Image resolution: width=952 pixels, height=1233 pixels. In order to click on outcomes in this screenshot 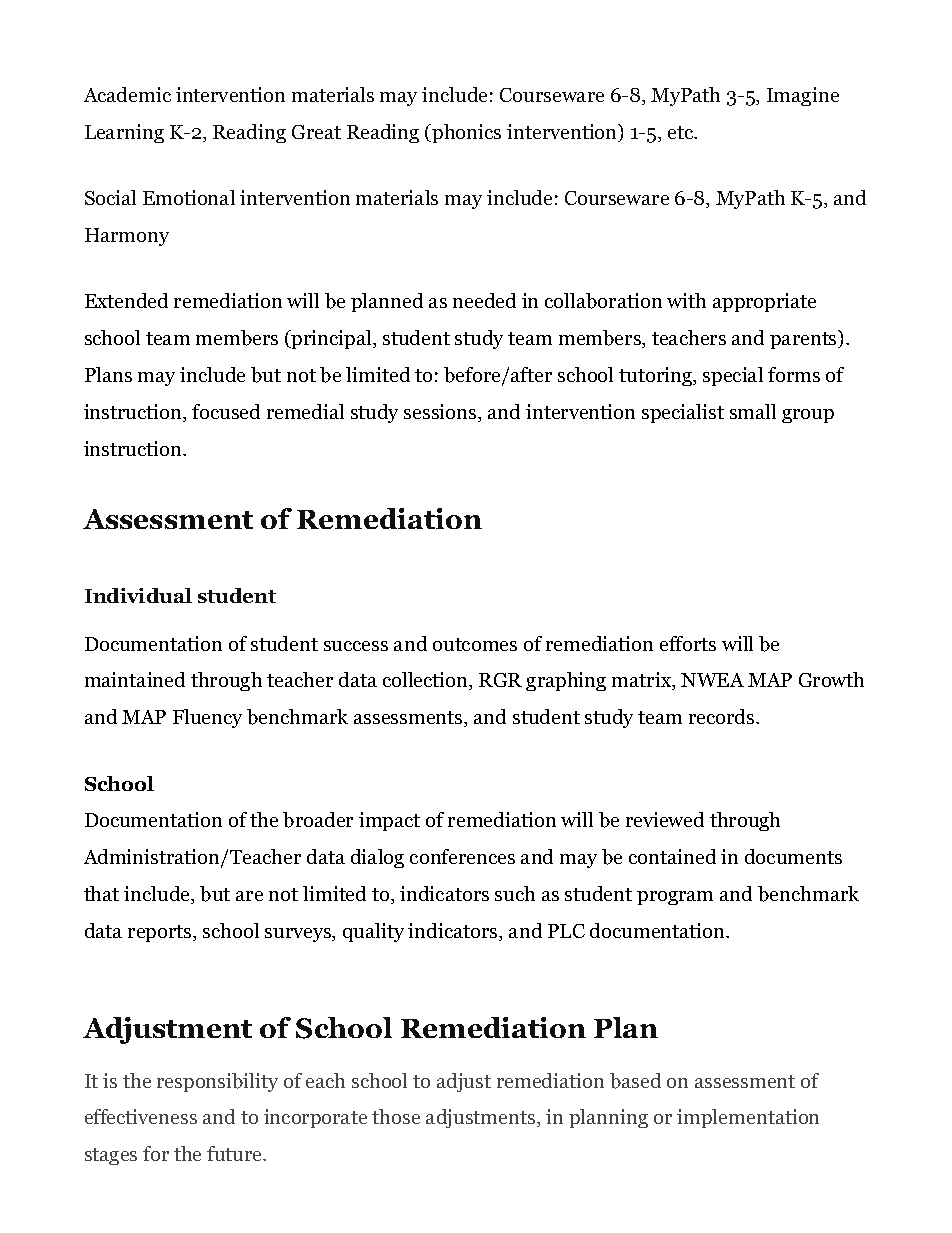, I will do `click(475, 644)`.
